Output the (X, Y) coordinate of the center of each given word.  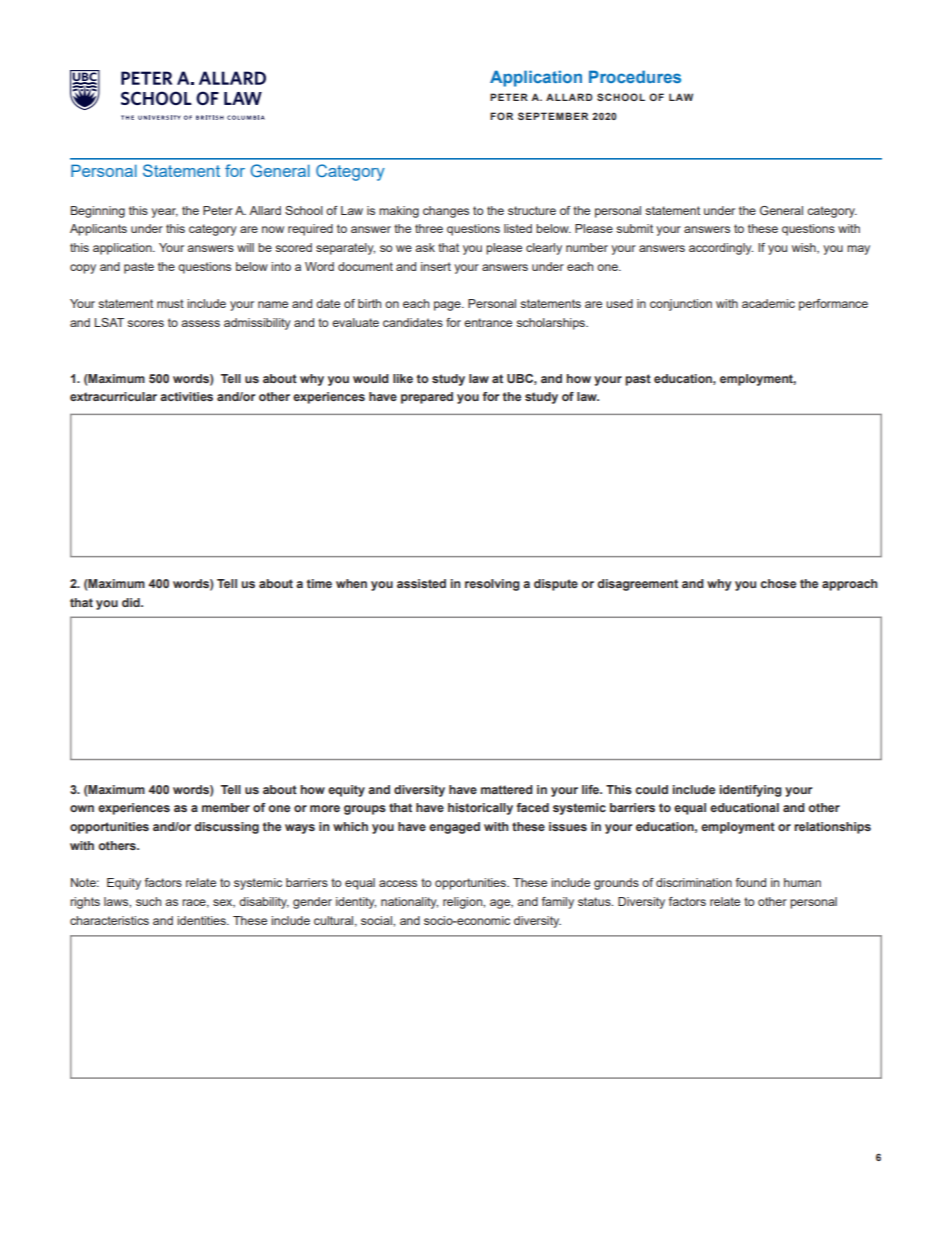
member (226, 807)
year (164, 213)
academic (768, 303)
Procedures (635, 76)
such (148, 901)
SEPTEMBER (553, 116)
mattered (507, 789)
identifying (750, 791)
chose (778, 583)
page (448, 306)
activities (186, 396)
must (170, 303)
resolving (492, 585)
